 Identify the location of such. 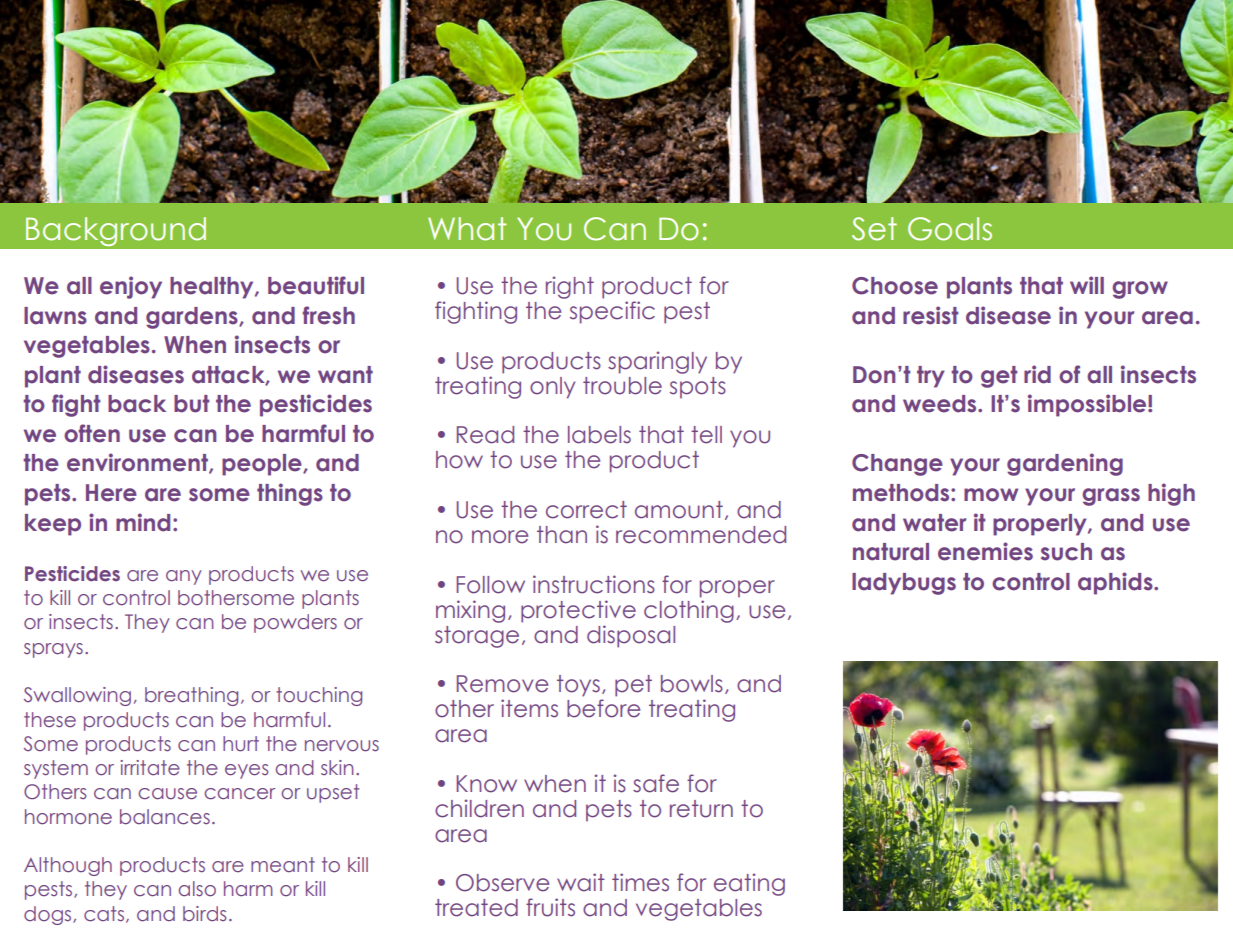
(1066, 552).
